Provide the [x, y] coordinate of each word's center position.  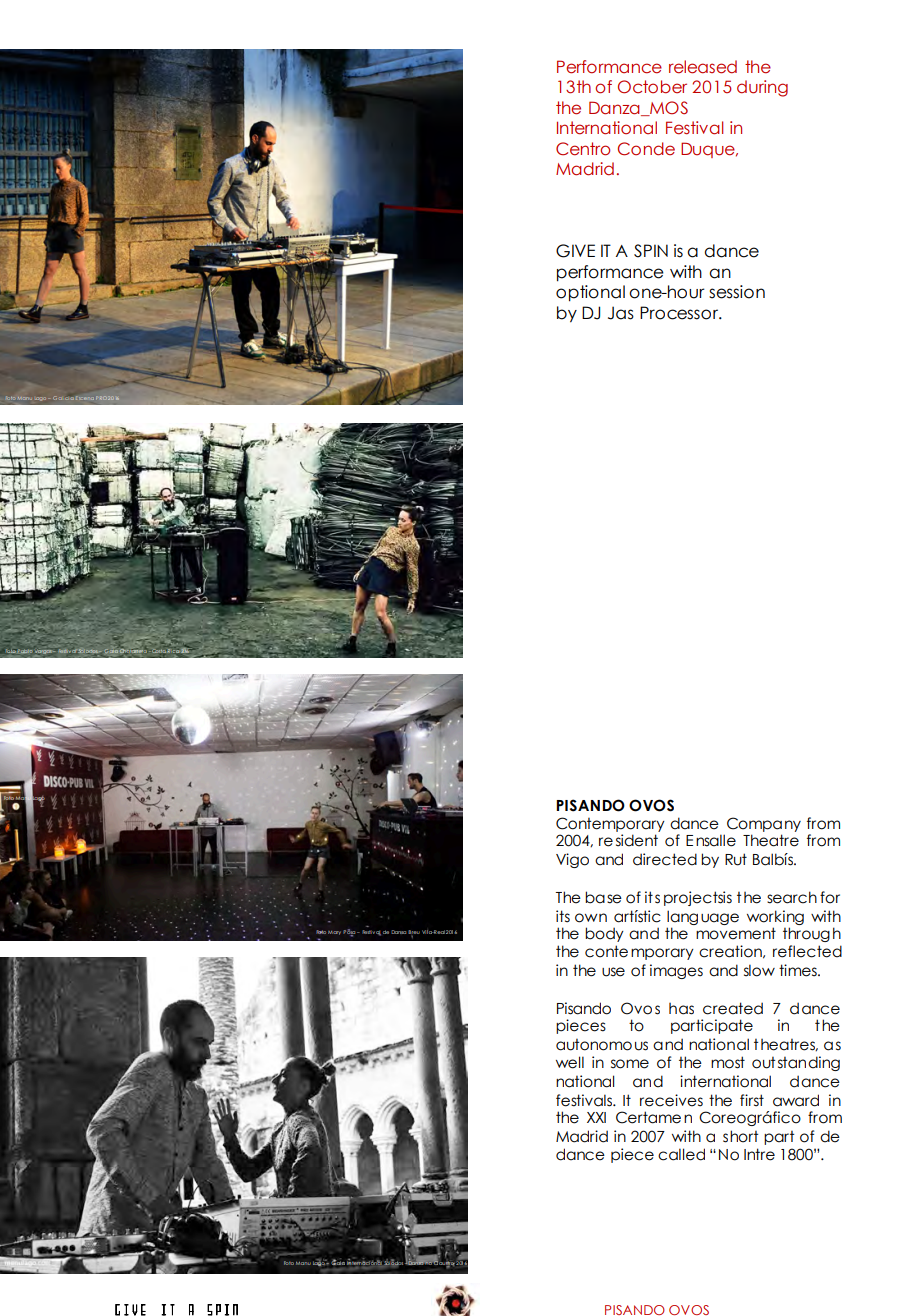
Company [764, 826]
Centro [583, 149]
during [762, 88]
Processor [680, 313]
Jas [621, 313]
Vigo [572, 860]
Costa [160, 651]
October [652, 87]
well [570, 1062]
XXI [596, 1117]
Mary [334, 933]
